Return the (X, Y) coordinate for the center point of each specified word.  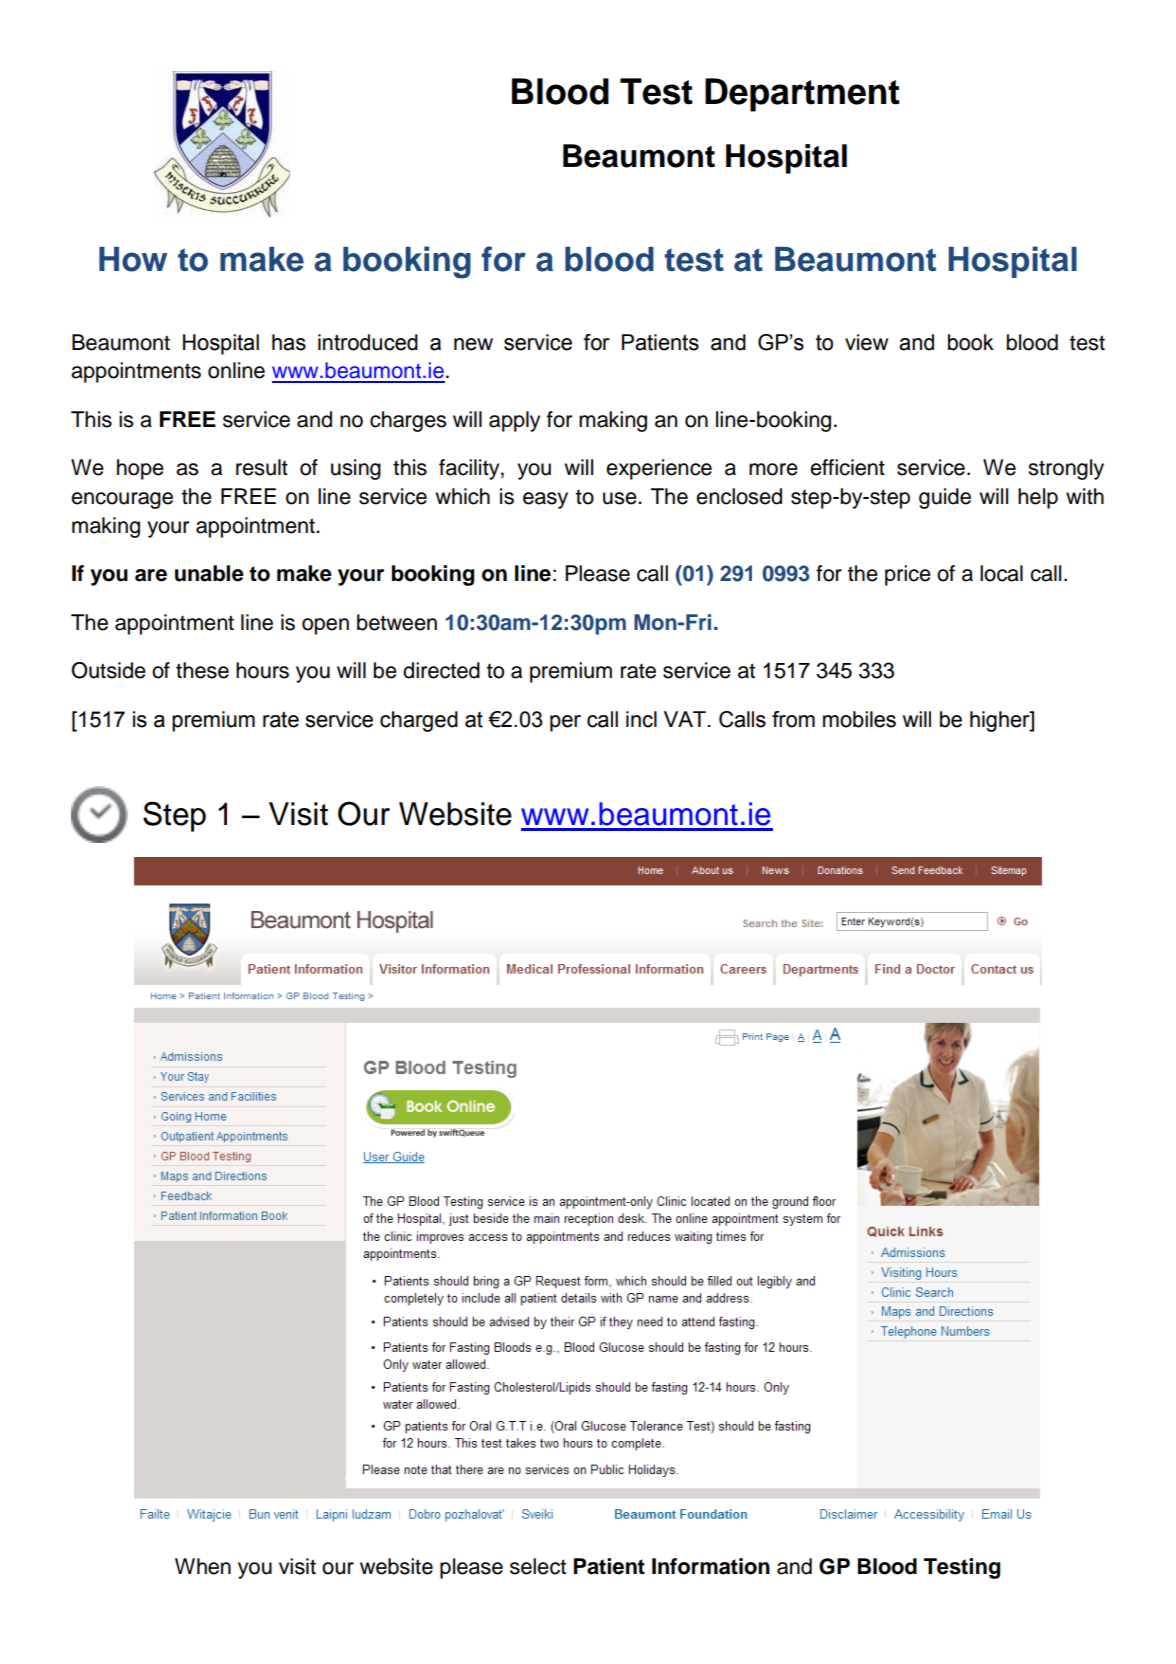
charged (419, 721)
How (133, 259)
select (538, 1566)
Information (711, 1566)
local (1001, 573)
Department (802, 95)
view (866, 342)
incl (641, 719)
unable (209, 573)
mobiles (859, 719)
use (621, 498)
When (203, 1566)
